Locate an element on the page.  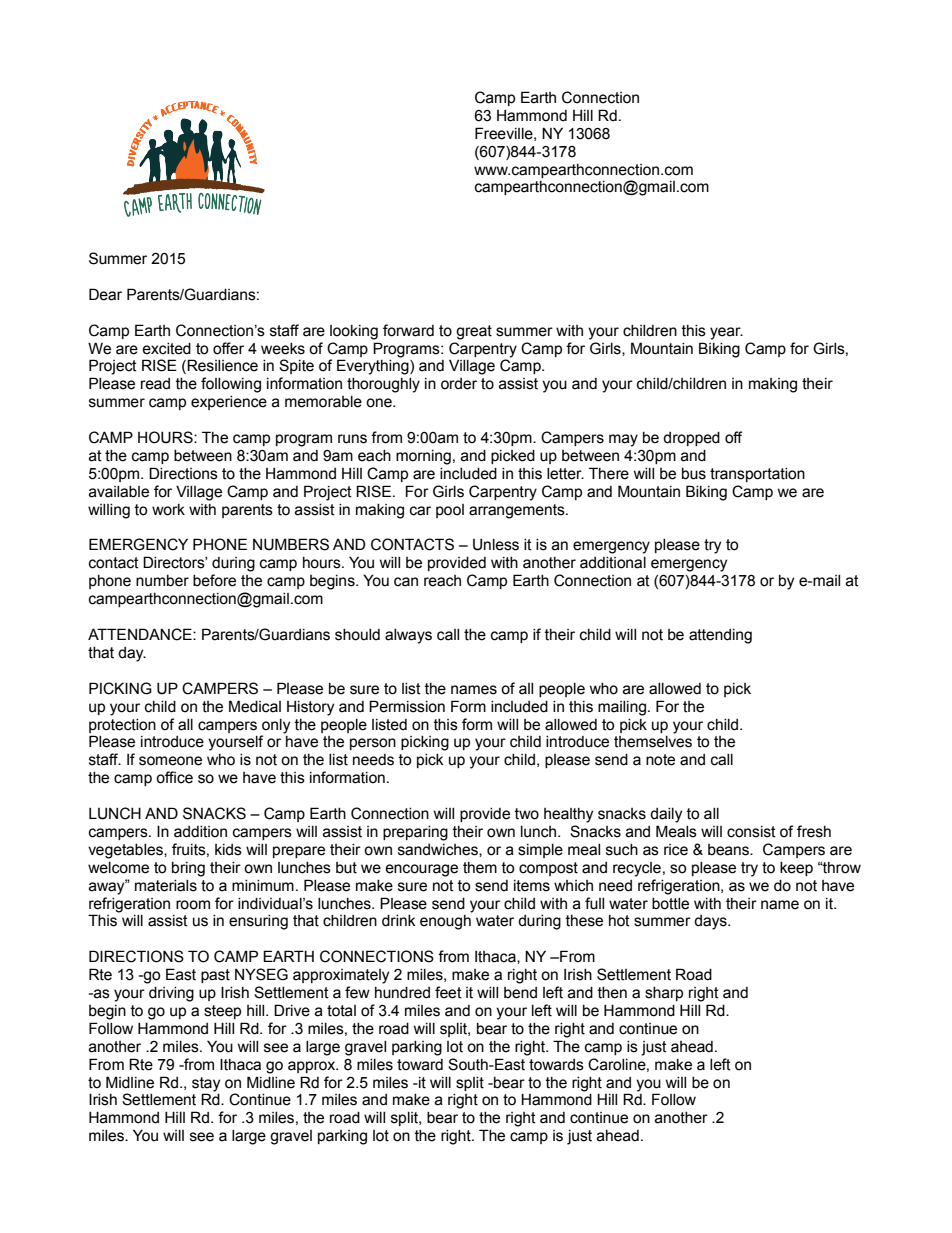
transportation is located at coordinates (757, 475).
